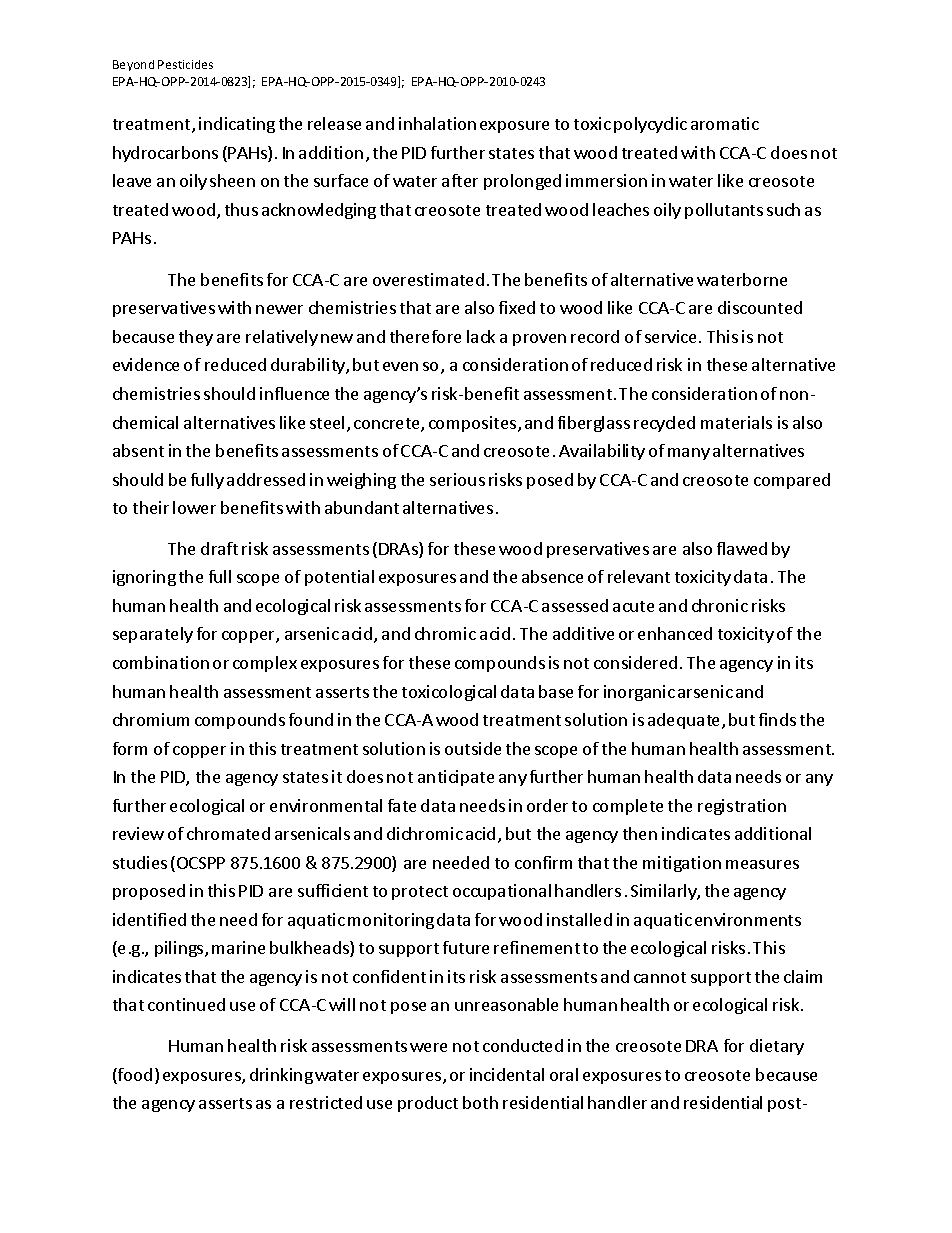 This screenshot has height=1233, width=952. What do you see at coordinates (725, 123) in the screenshot?
I see `aromatic` at bounding box center [725, 123].
